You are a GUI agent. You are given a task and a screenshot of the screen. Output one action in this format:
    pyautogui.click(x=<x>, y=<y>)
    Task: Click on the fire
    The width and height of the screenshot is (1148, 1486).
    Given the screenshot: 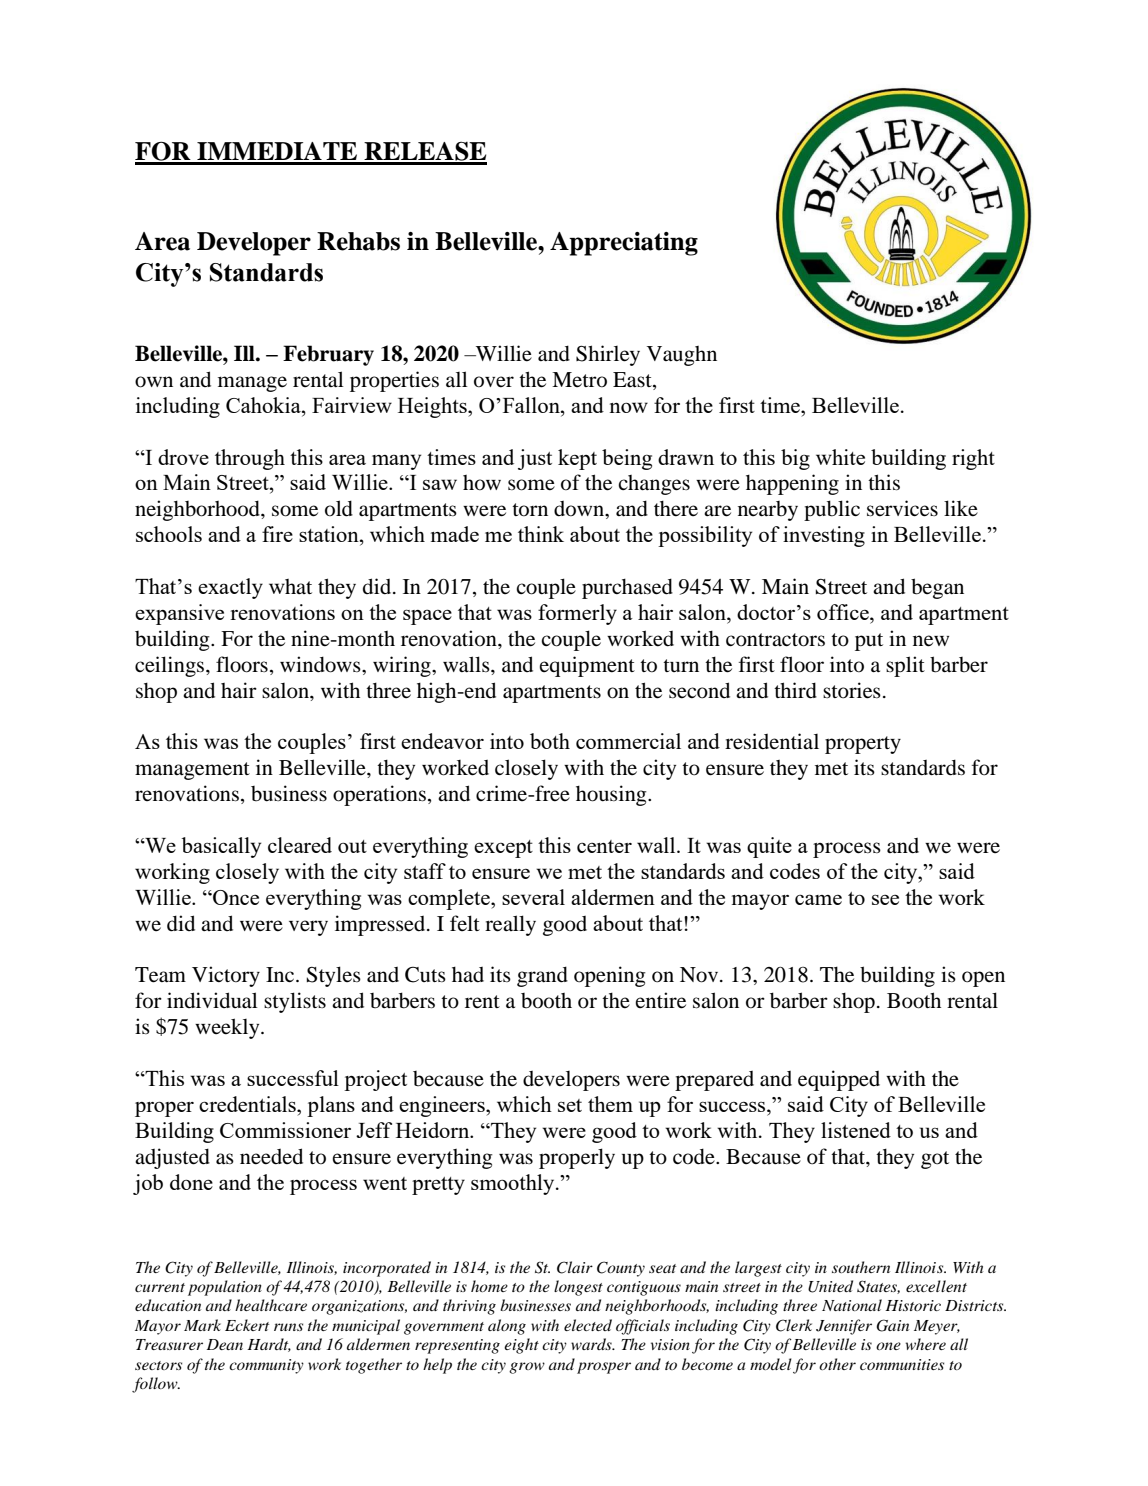 What is the action you would take?
    pyautogui.click(x=277, y=534)
